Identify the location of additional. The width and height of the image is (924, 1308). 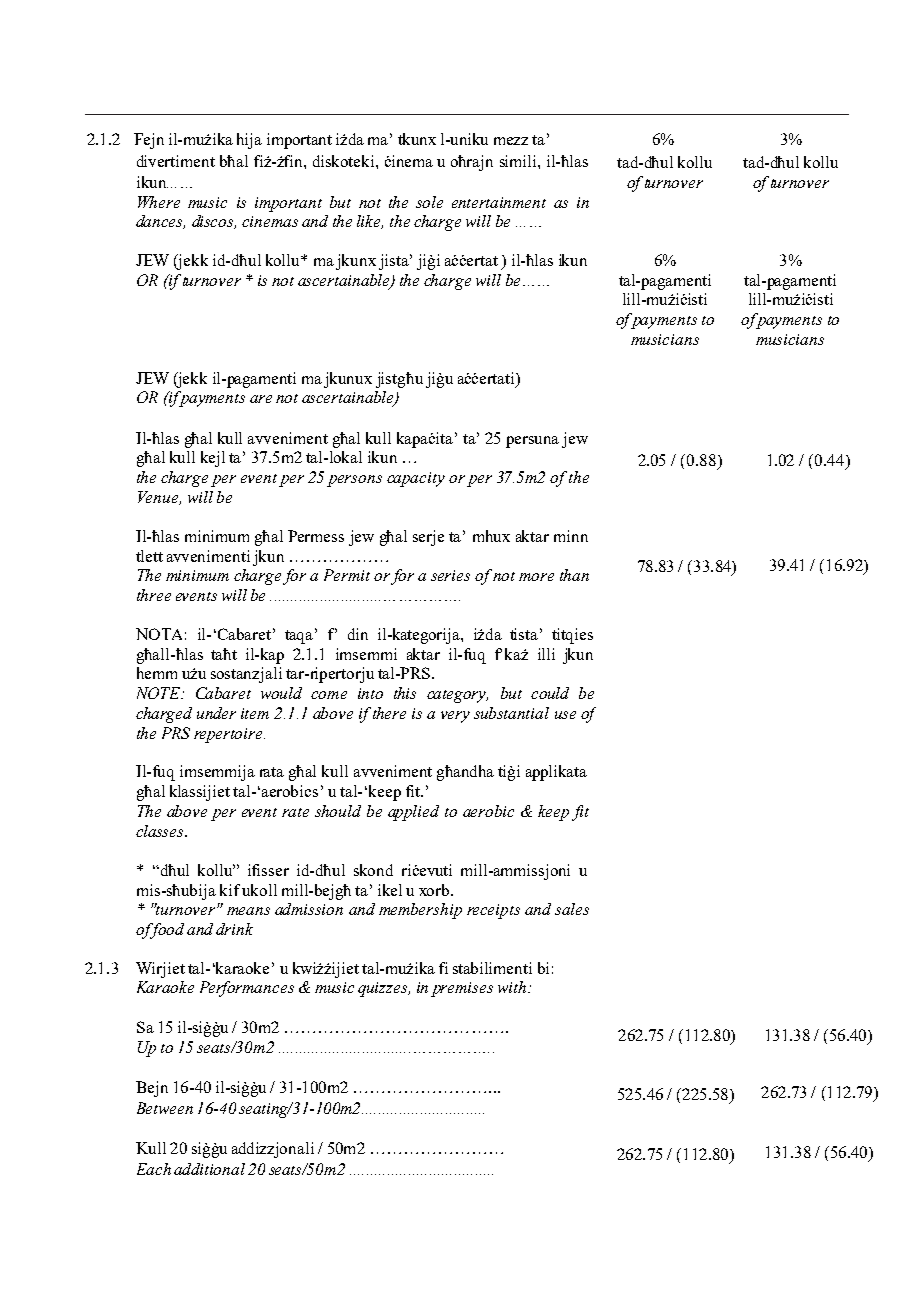
(209, 1169).
